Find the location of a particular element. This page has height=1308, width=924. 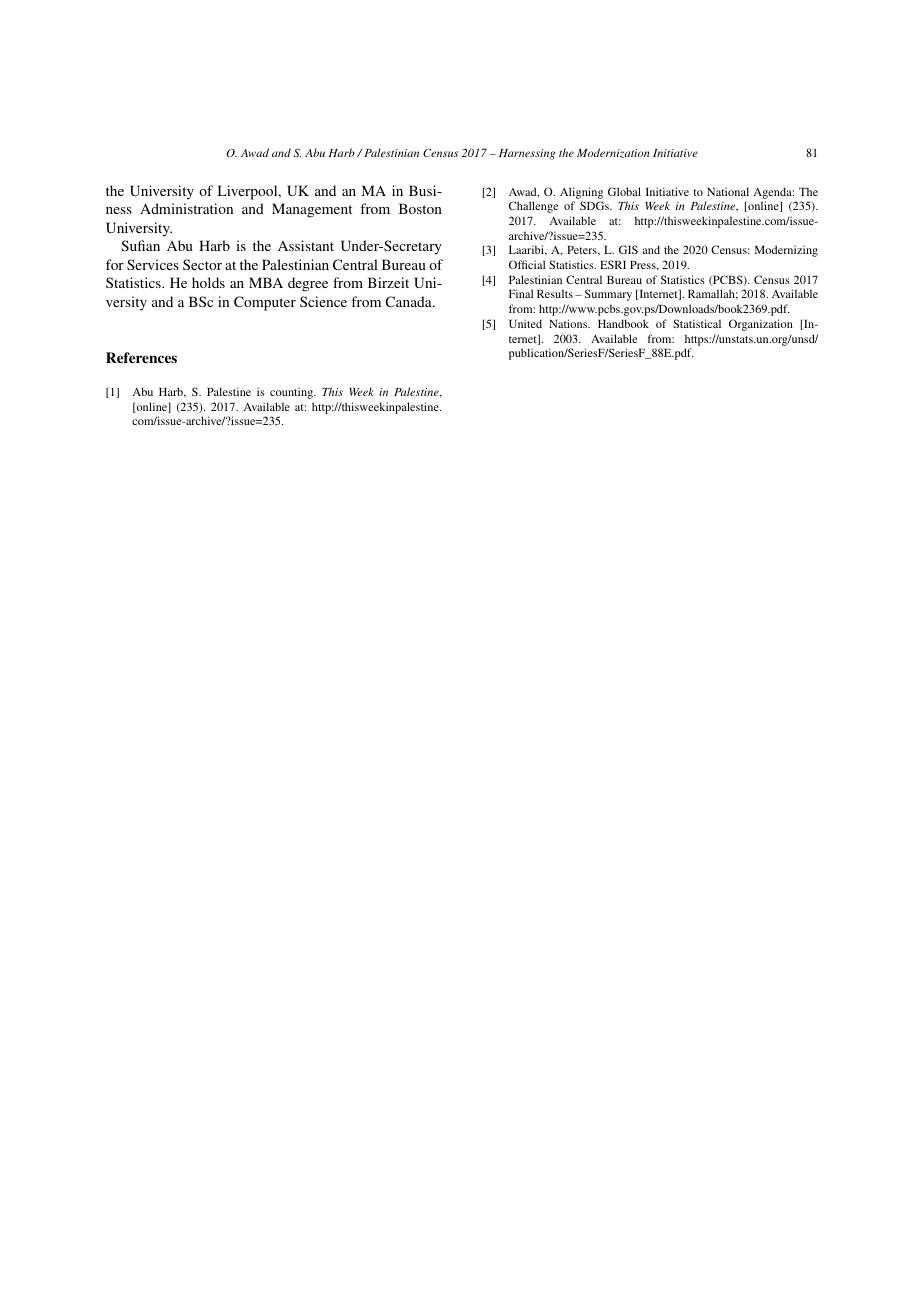

Organization is located at coordinates (761, 325).
